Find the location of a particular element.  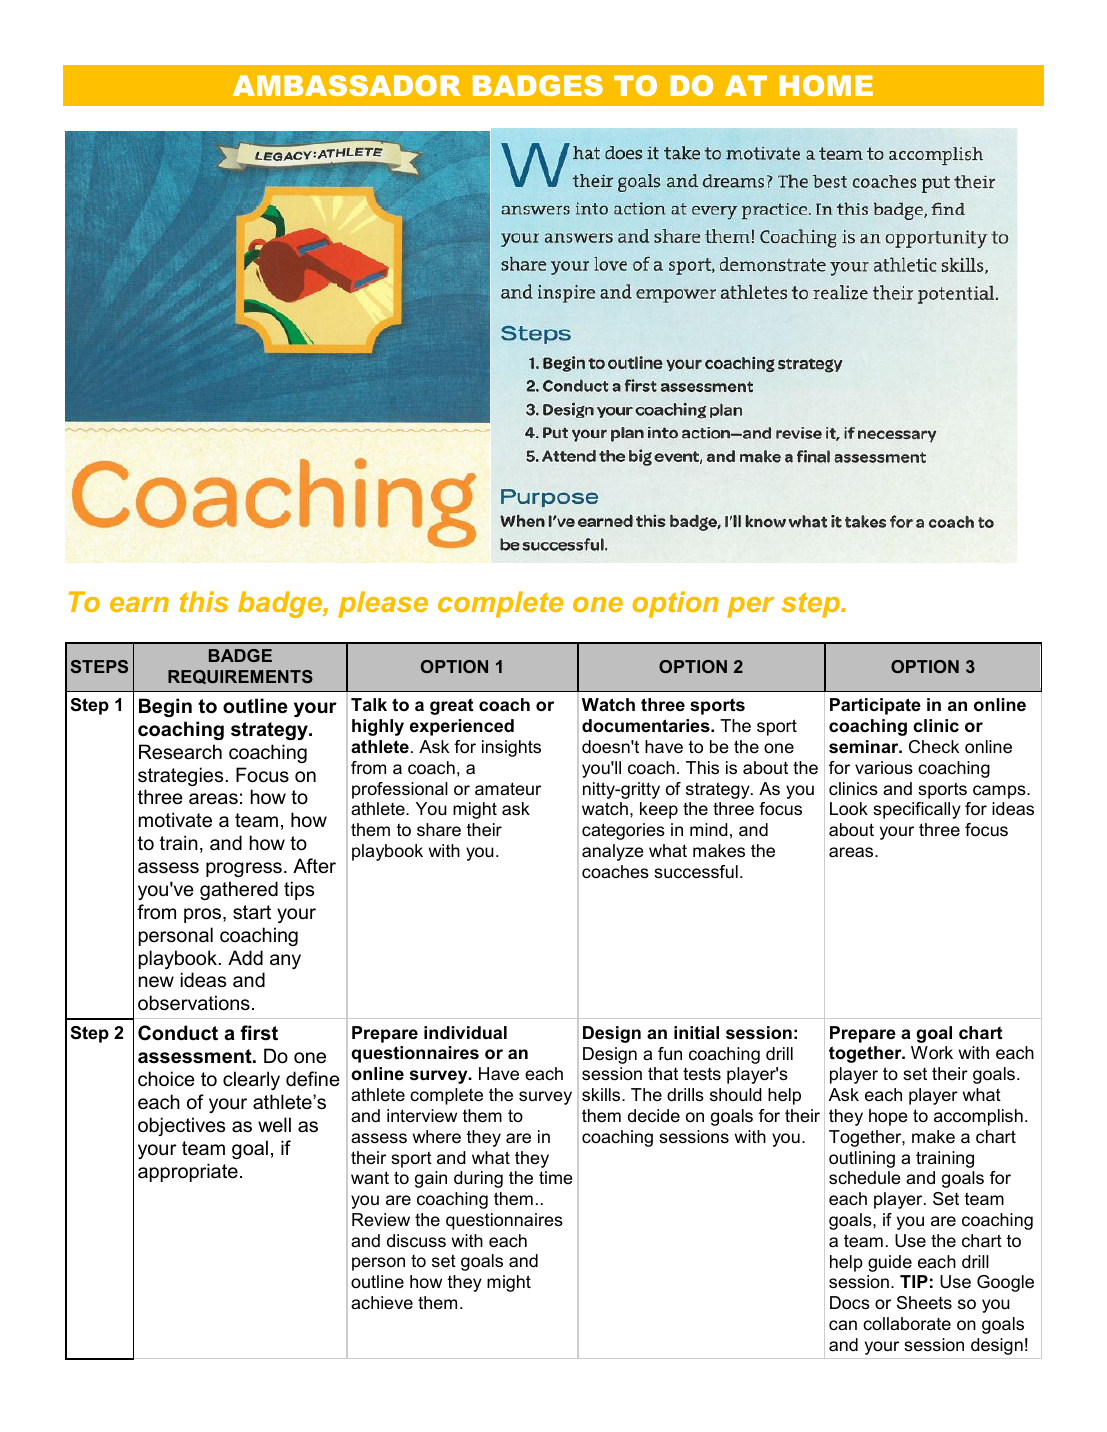

HOME is located at coordinates (826, 85).
